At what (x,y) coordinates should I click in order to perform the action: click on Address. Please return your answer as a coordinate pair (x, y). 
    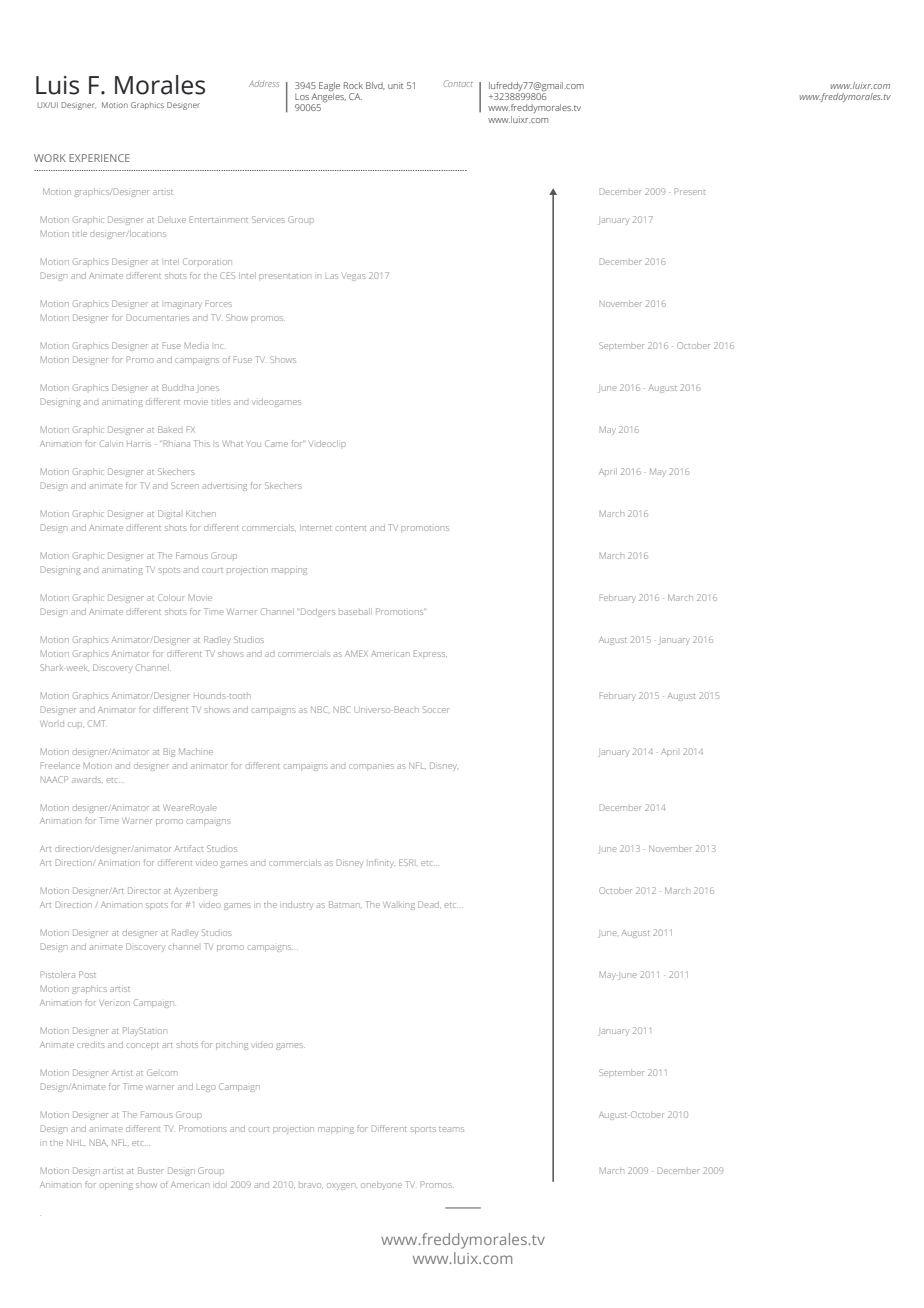
    Looking at the image, I should click on (264, 83).
